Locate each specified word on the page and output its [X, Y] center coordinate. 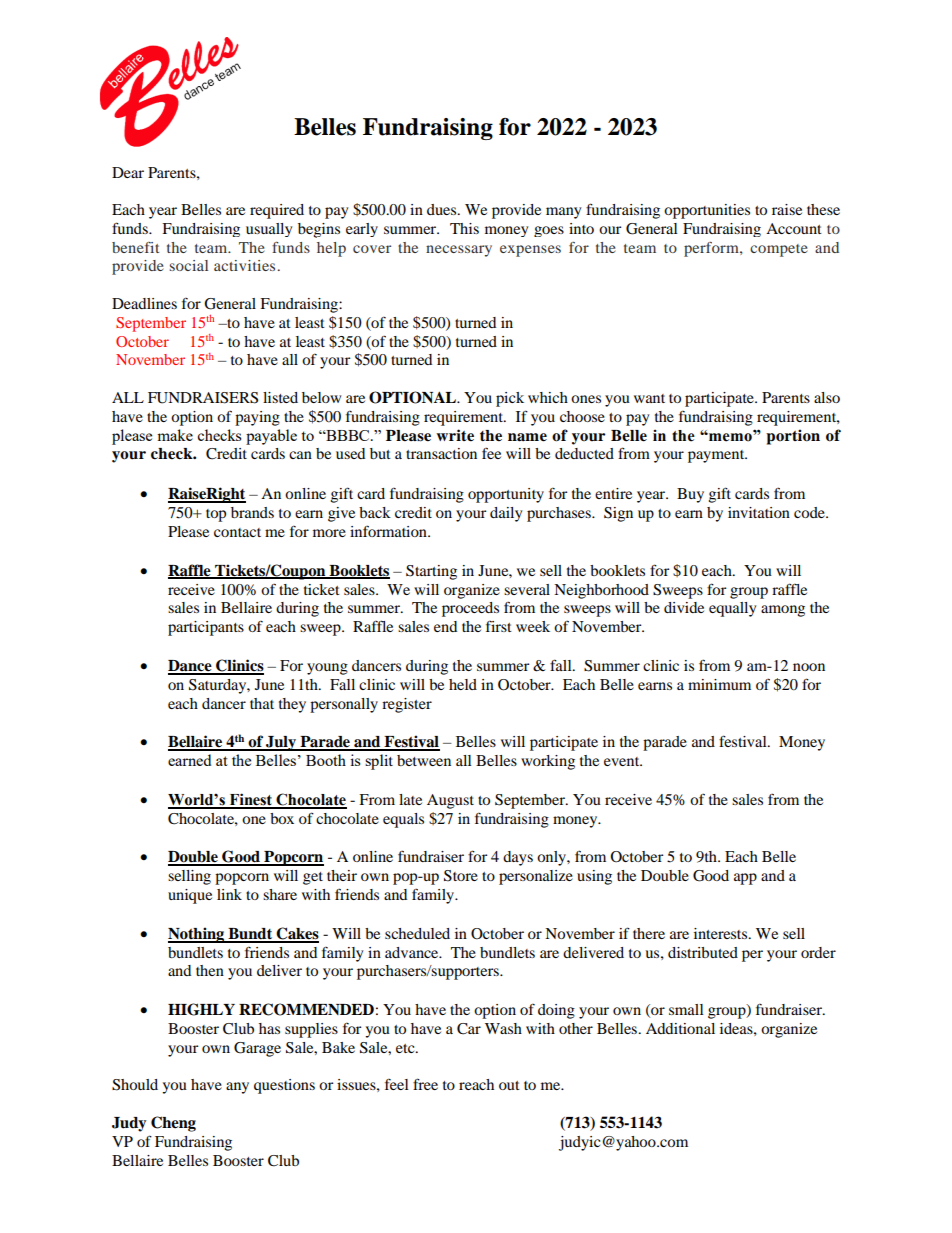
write [455, 435]
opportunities [707, 211]
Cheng [173, 1124]
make [175, 435]
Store [461, 876]
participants [206, 628]
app [745, 879]
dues [443, 209]
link [229, 894]
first [499, 626]
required [277, 211]
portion [793, 437]
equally [732, 609]
